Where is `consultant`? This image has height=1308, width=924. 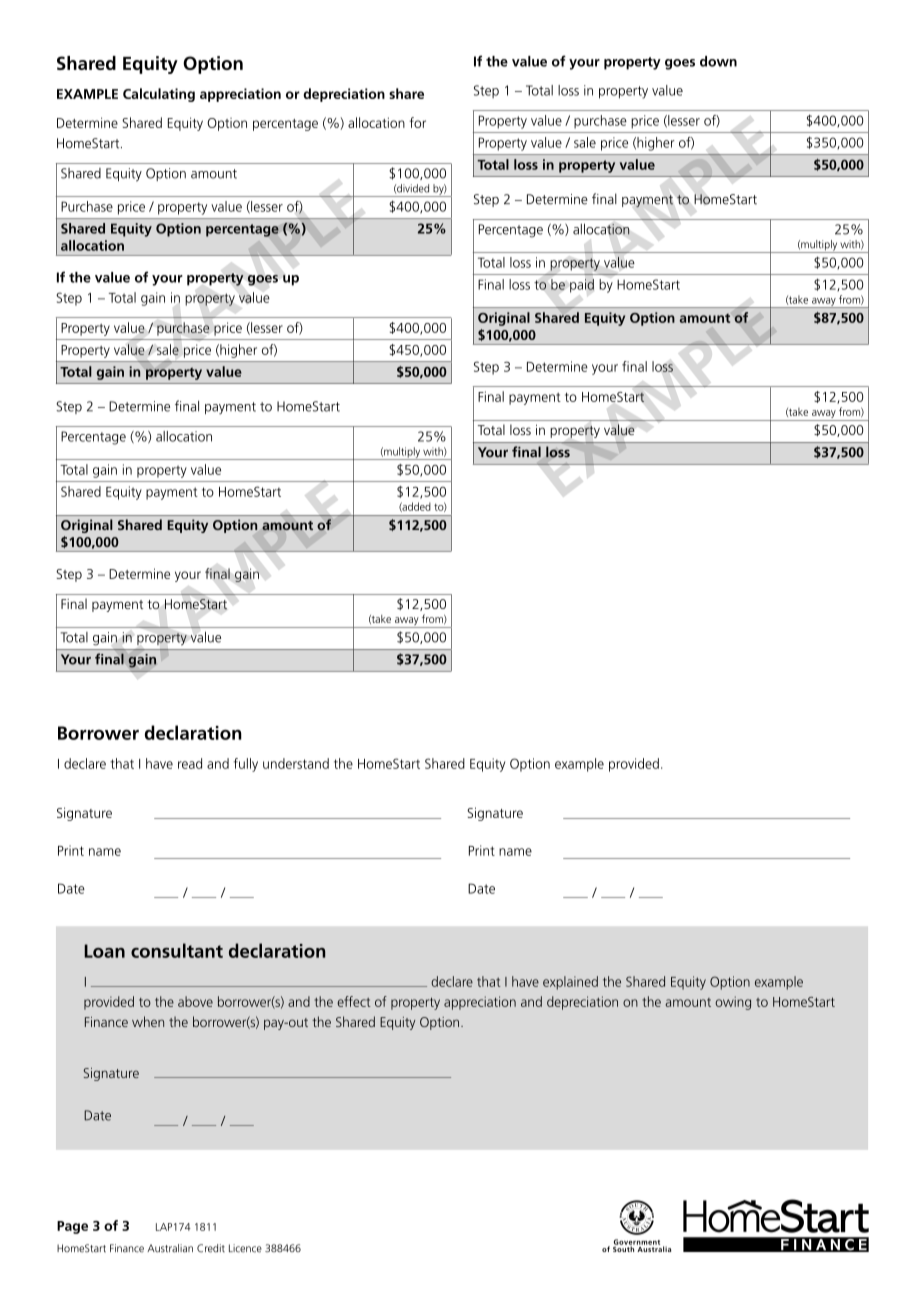 consultant is located at coordinates (177, 950).
